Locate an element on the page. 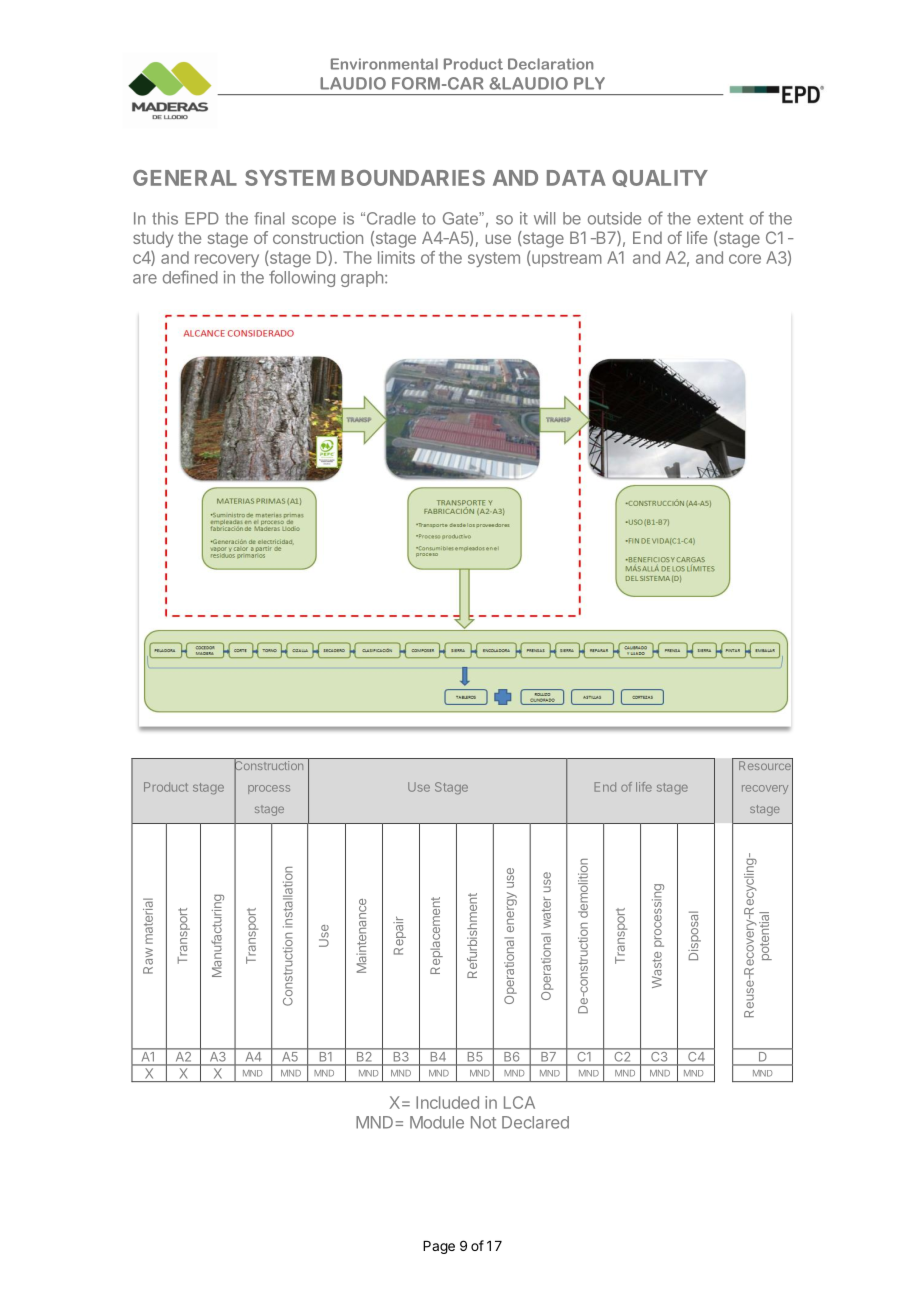  Declared is located at coordinates (535, 1122).
